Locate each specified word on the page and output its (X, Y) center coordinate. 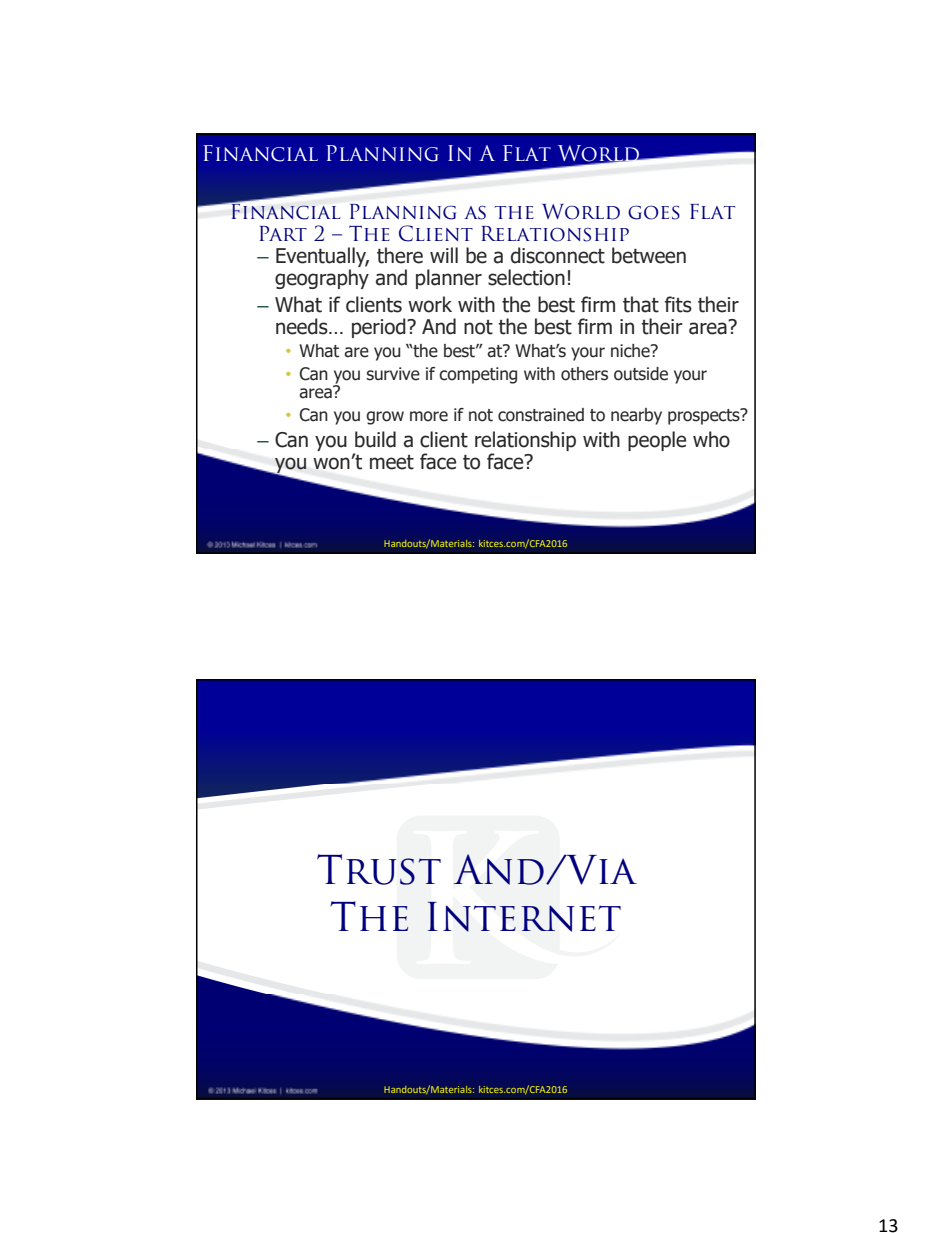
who (711, 439)
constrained (541, 415)
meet (392, 462)
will (444, 255)
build (375, 439)
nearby (636, 416)
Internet (524, 917)
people (657, 441)
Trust (379, 869)
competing (478, 375)
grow (385, 418)
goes (654, 212)
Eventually (322, 258)
